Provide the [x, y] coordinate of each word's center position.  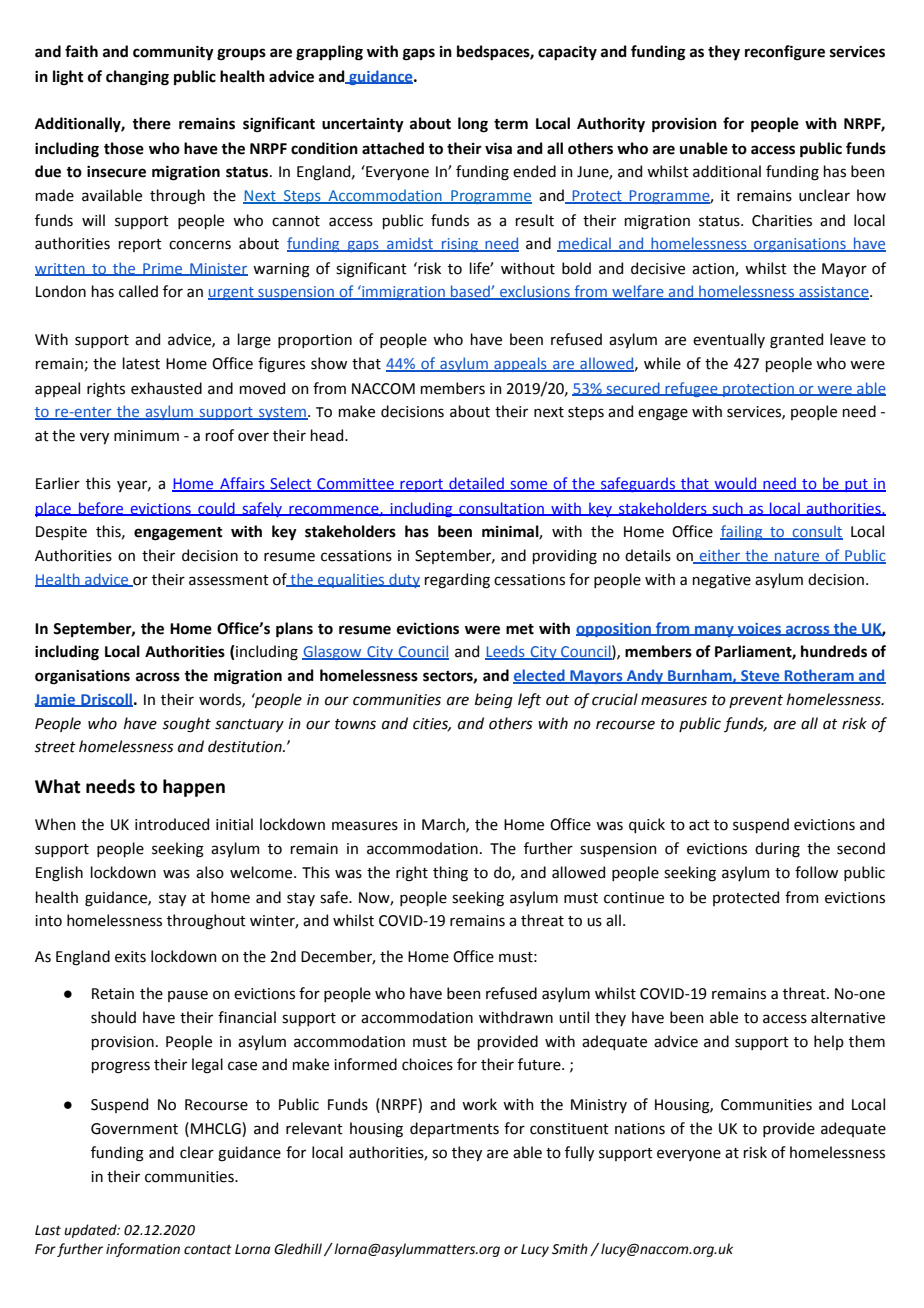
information [143, 1250]
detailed [476, 484]
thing [450, 874]
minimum [146, 436]
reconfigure [785, 53]
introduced [172, 824]
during [777, 850]
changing [137, 78]
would [735, 484]
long [473, 125]
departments [454, 1129]
